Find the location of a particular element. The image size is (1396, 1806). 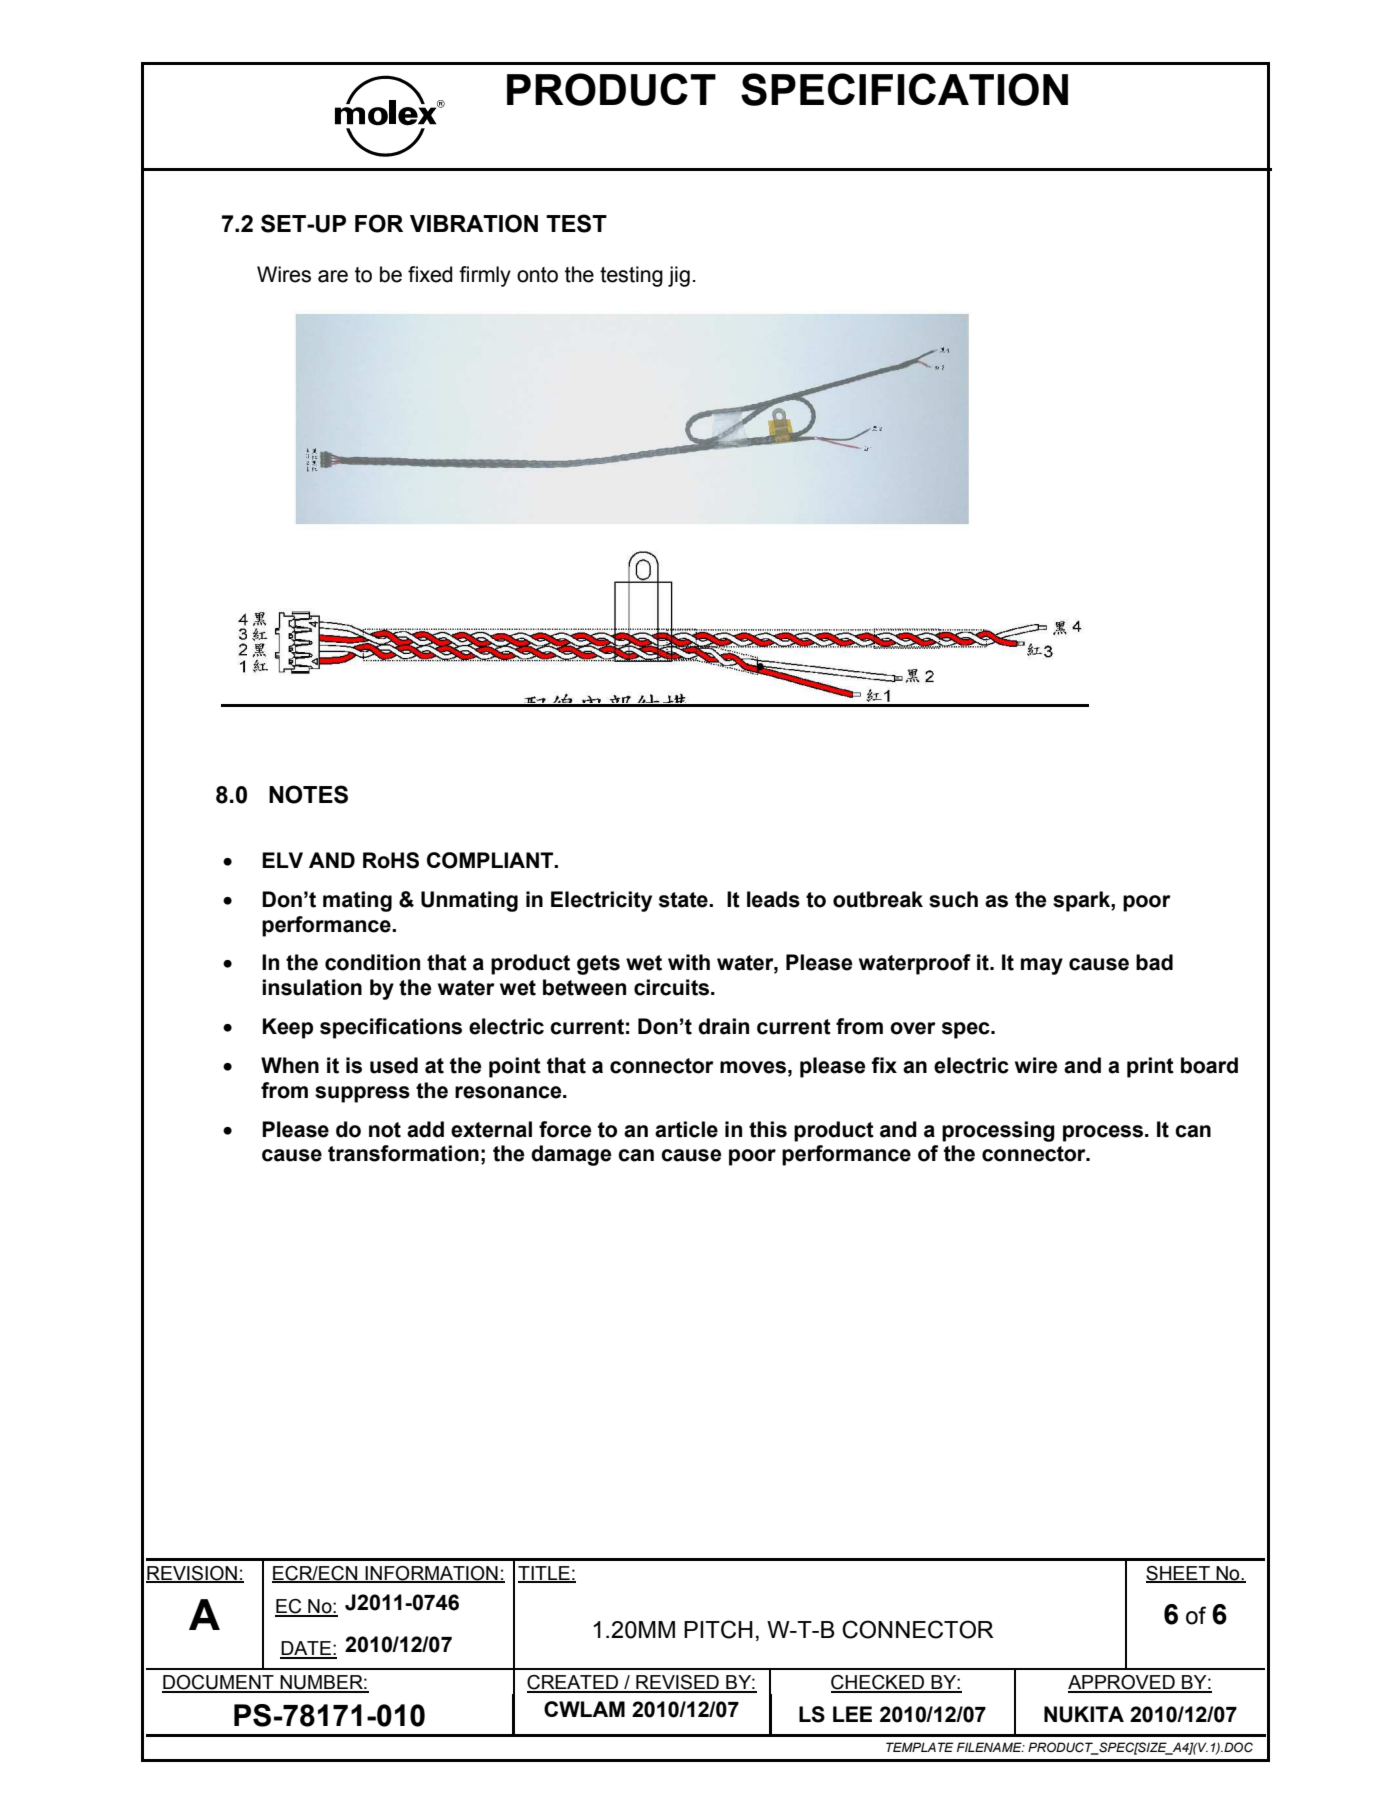

REVISED is located at coordinates (677, 1683).
